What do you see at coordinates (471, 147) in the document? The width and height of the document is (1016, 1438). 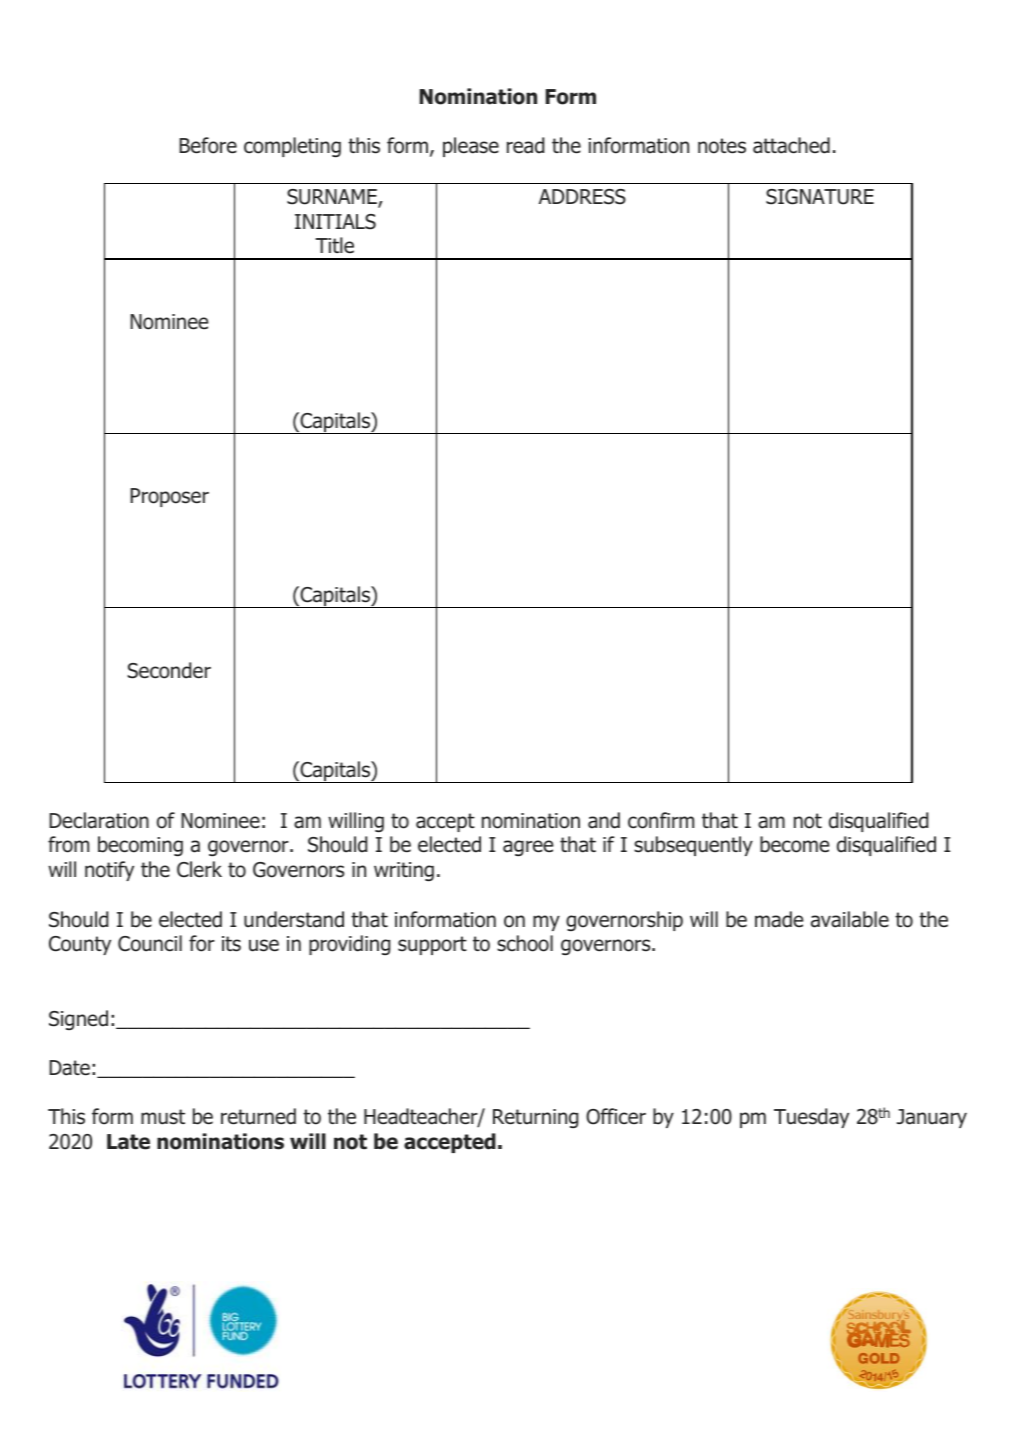 I see `please` at bounding box center [471, 147].
